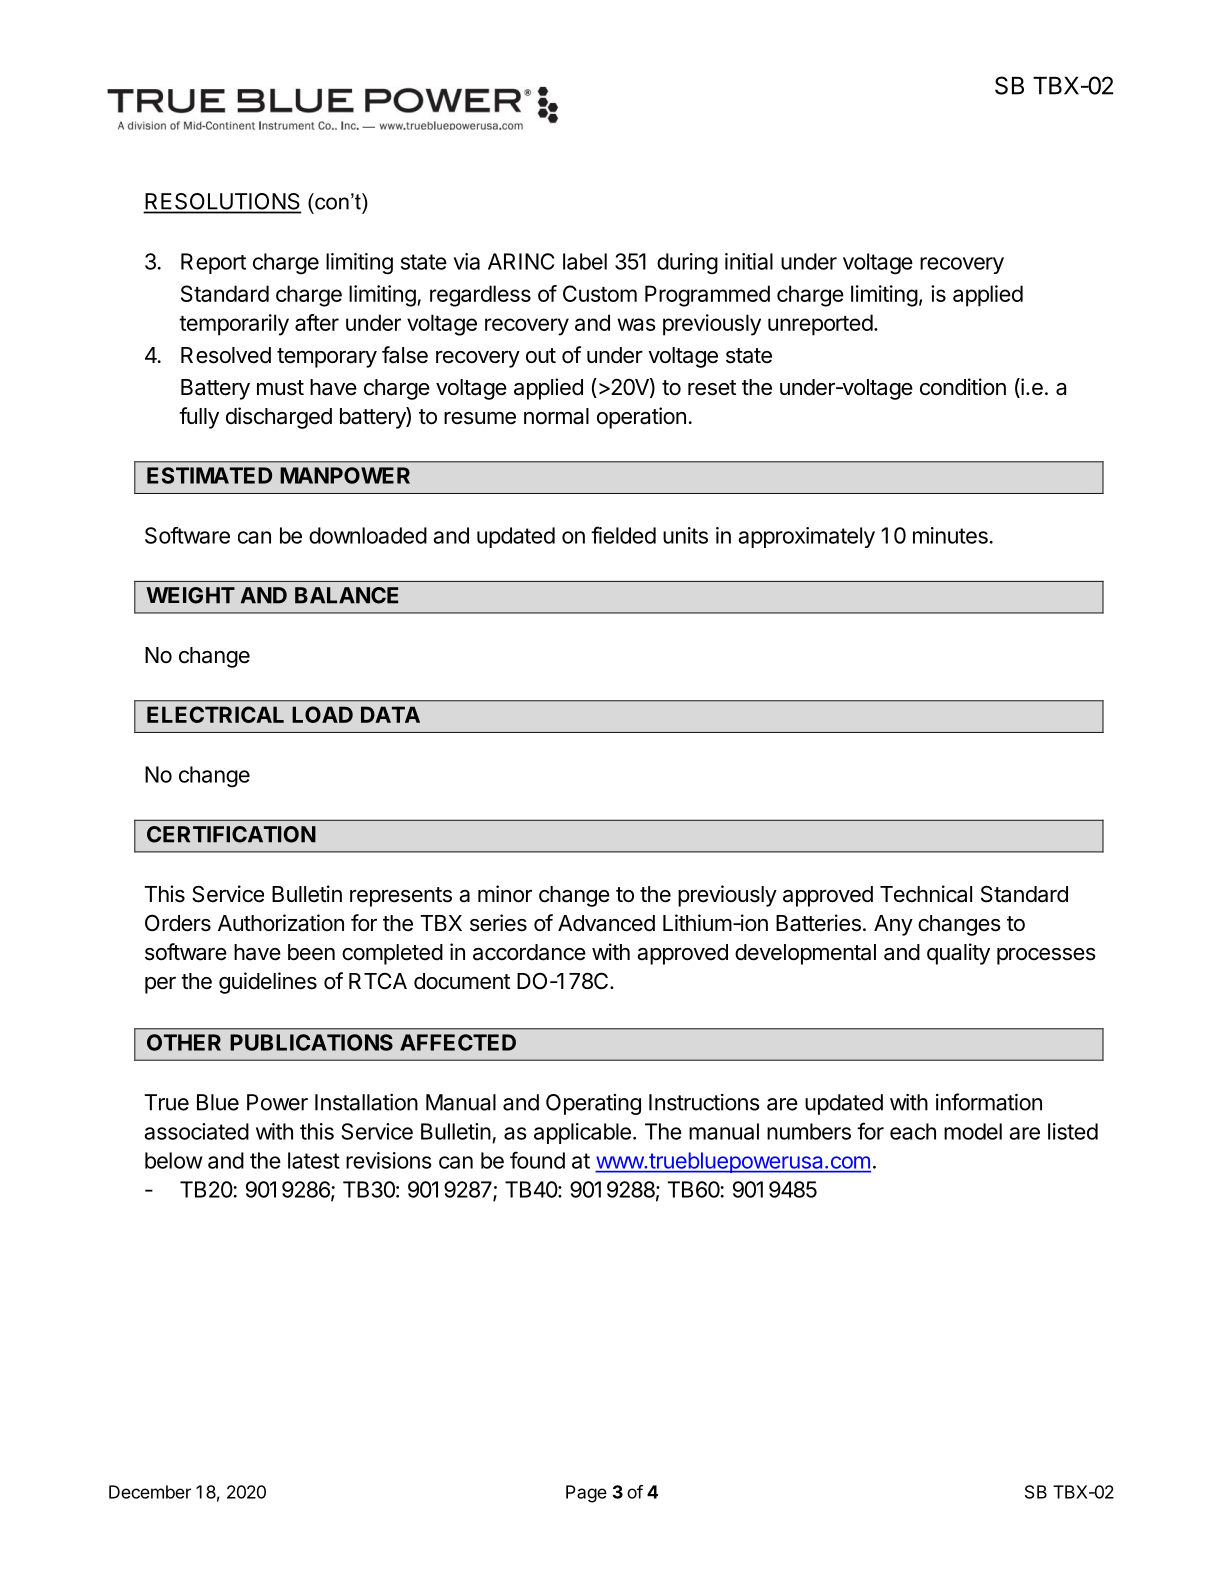 Image resolution: width=1221 pixels, height=1580 pixels. I want to click on condition, so click(963, 387).
